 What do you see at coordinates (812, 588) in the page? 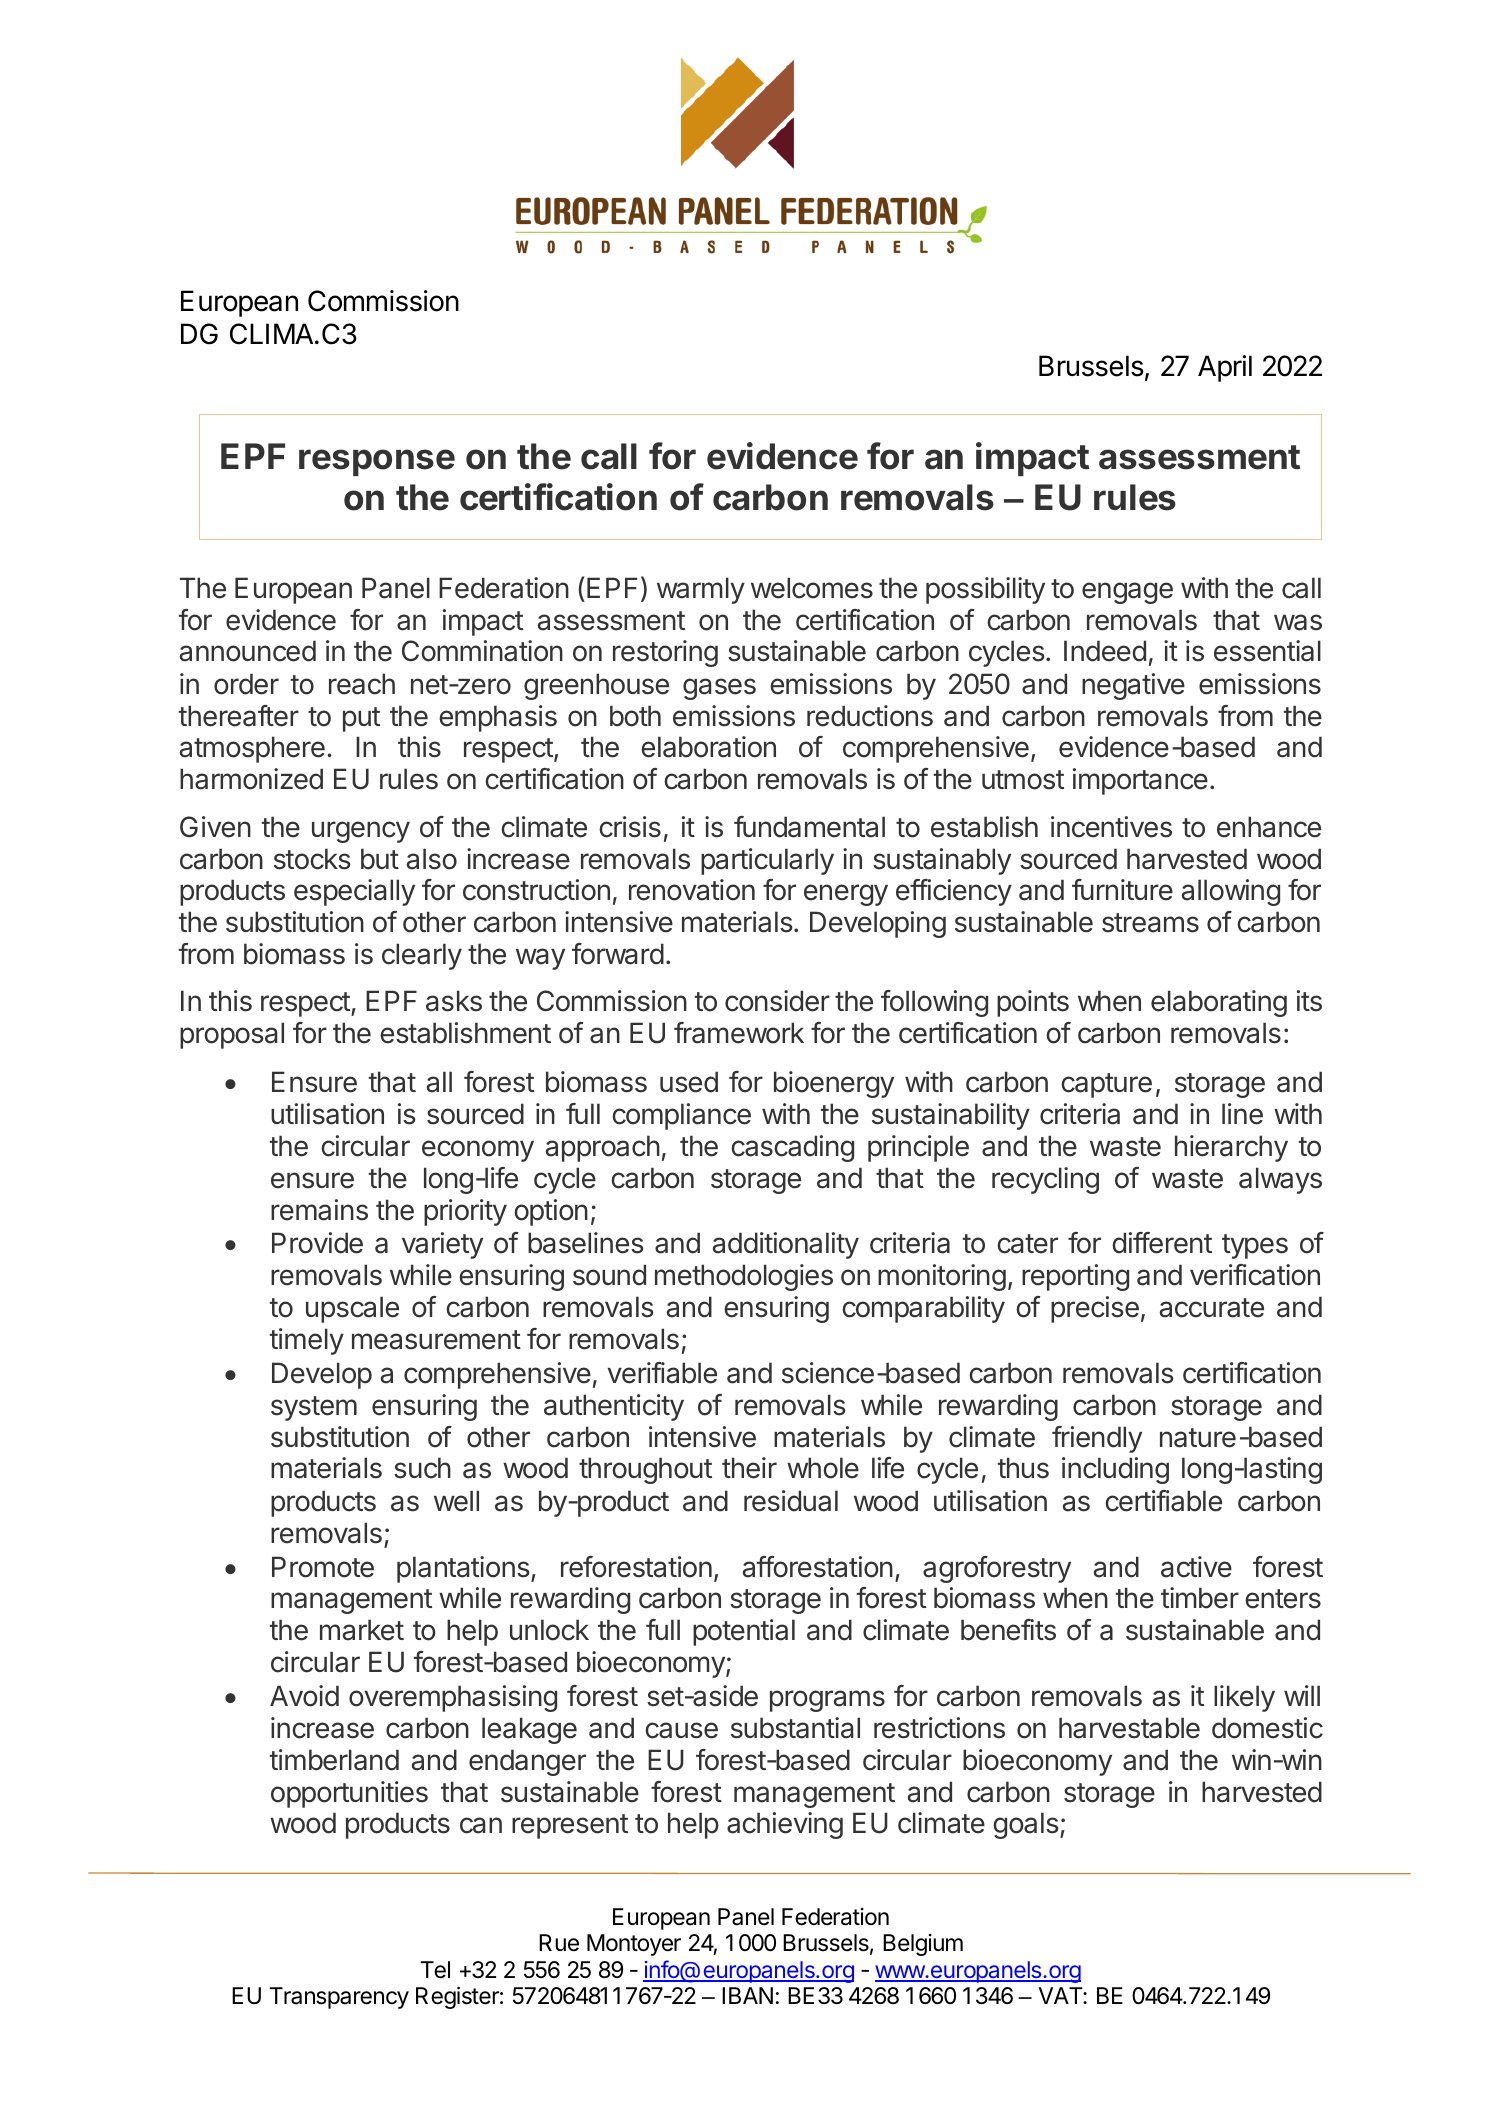
I see `welcomes` at bounding box center [812, 588].
